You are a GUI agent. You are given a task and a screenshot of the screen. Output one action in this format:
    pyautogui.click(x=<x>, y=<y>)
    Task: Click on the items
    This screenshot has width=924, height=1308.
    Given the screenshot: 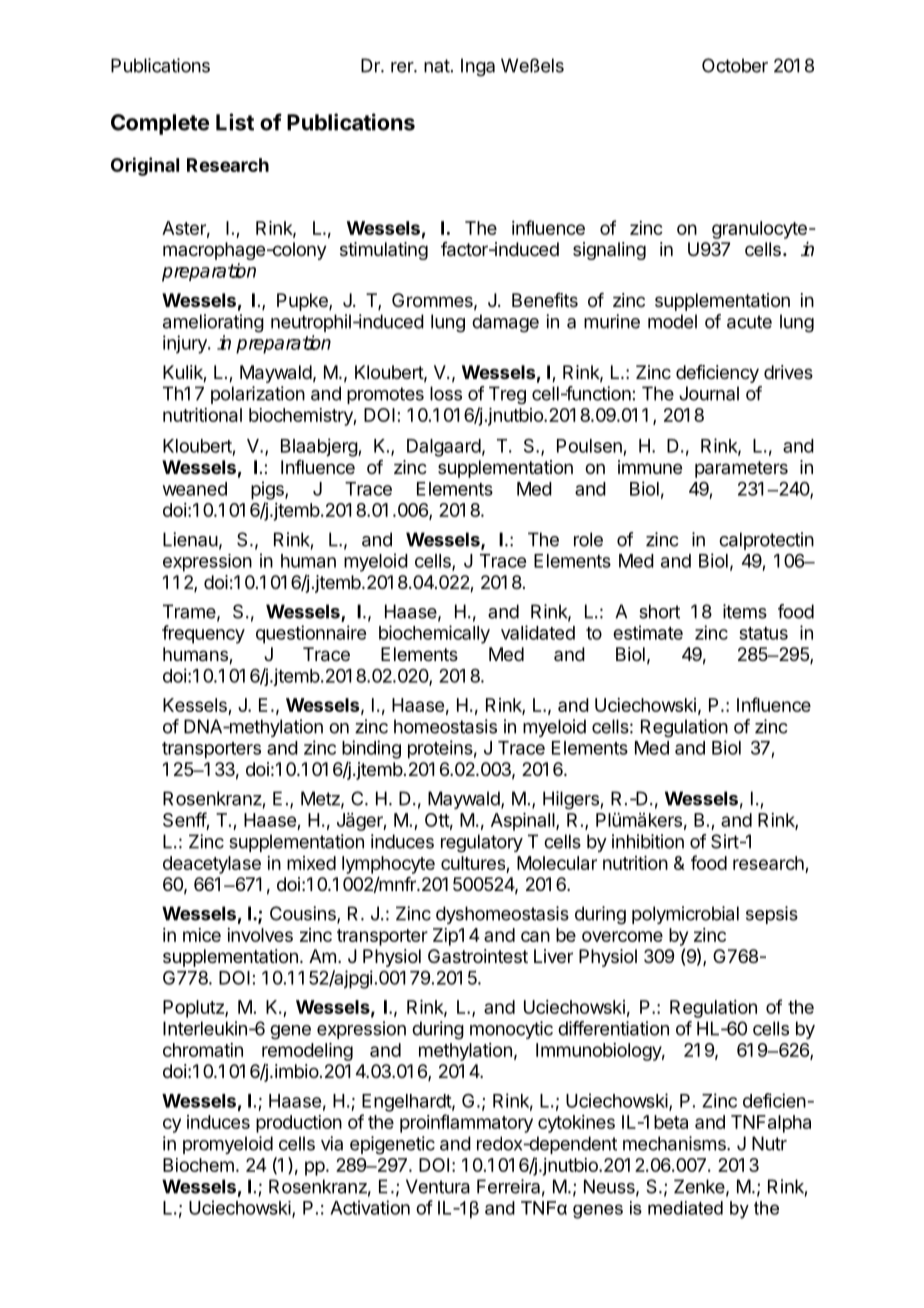 What is the action you would take?
    pyautogui.click(x=745, y=611)
